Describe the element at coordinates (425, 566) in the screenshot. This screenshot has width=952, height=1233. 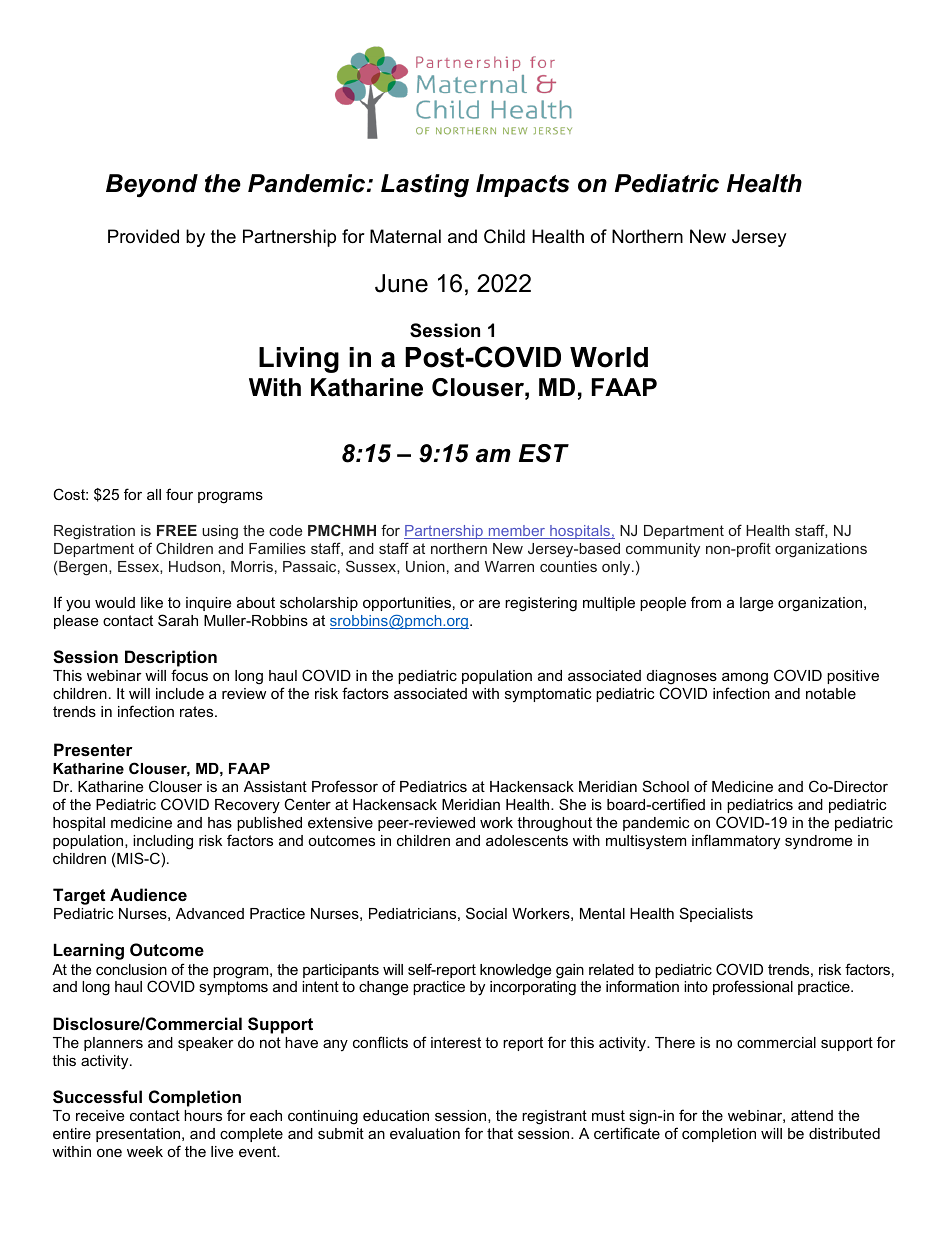
I see `Union` at that location.
